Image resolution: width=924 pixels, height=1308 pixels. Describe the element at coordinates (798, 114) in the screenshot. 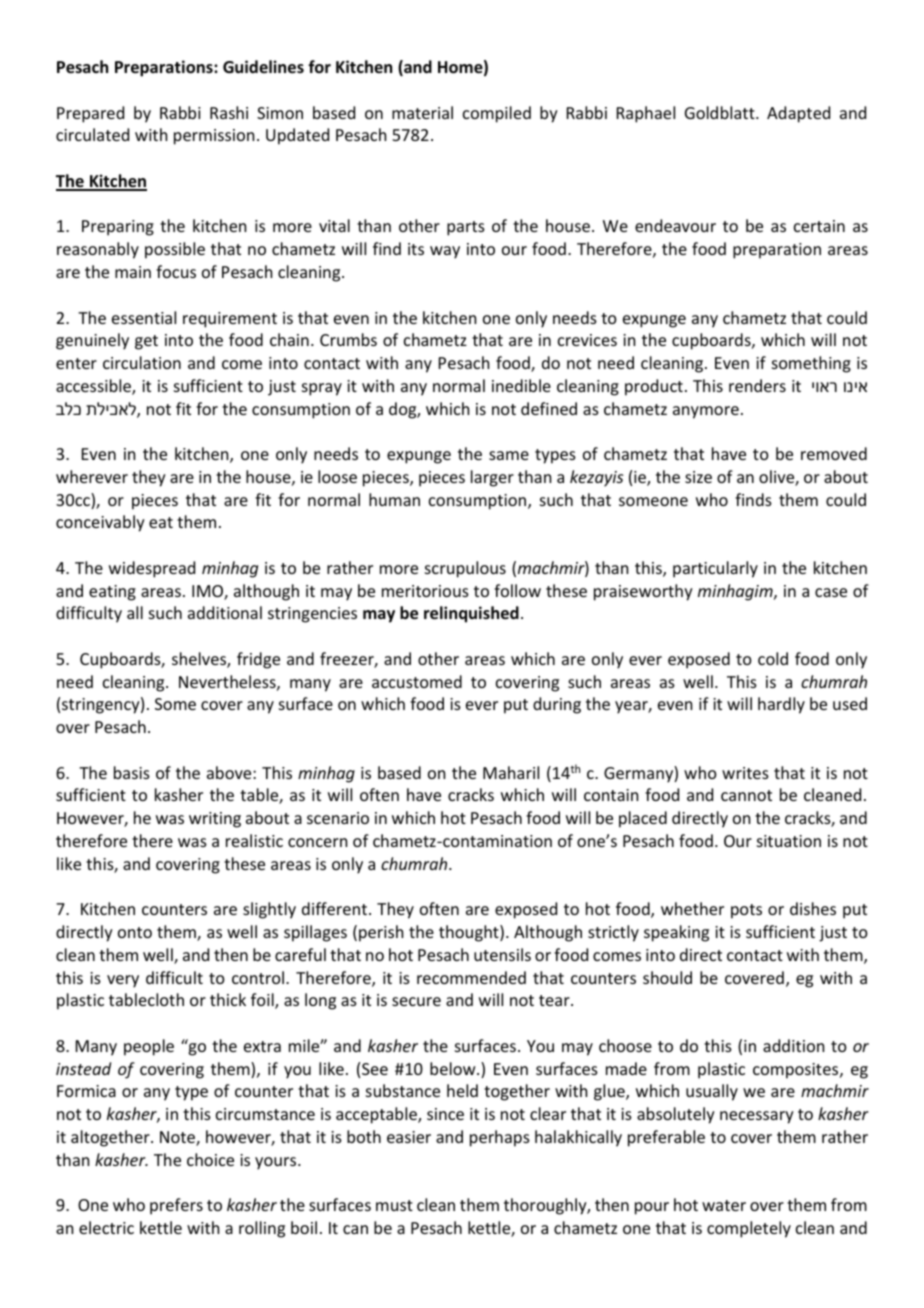

I see `Adapted` at that location.
